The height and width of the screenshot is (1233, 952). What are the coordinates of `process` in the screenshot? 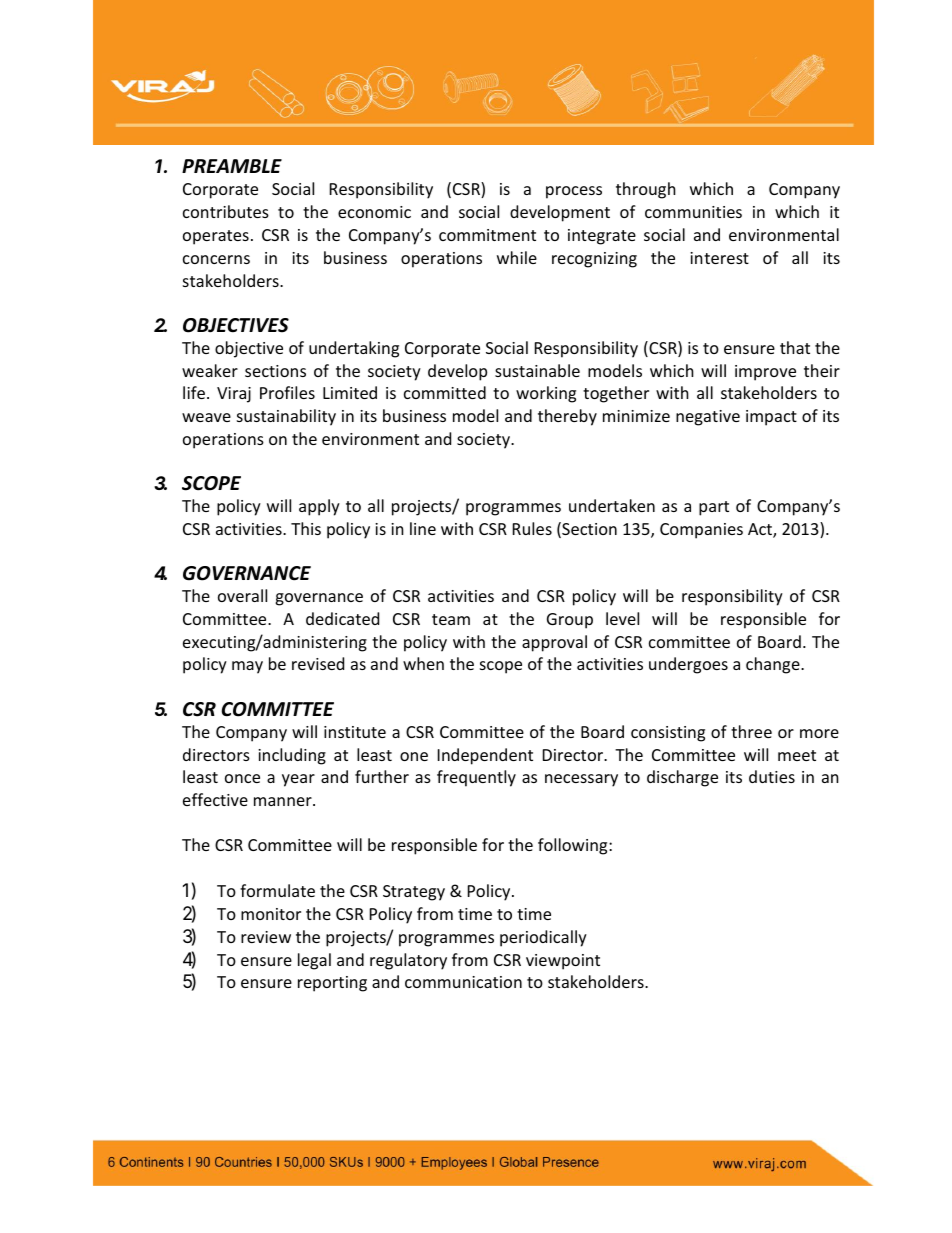 It's located at (574, 192).
